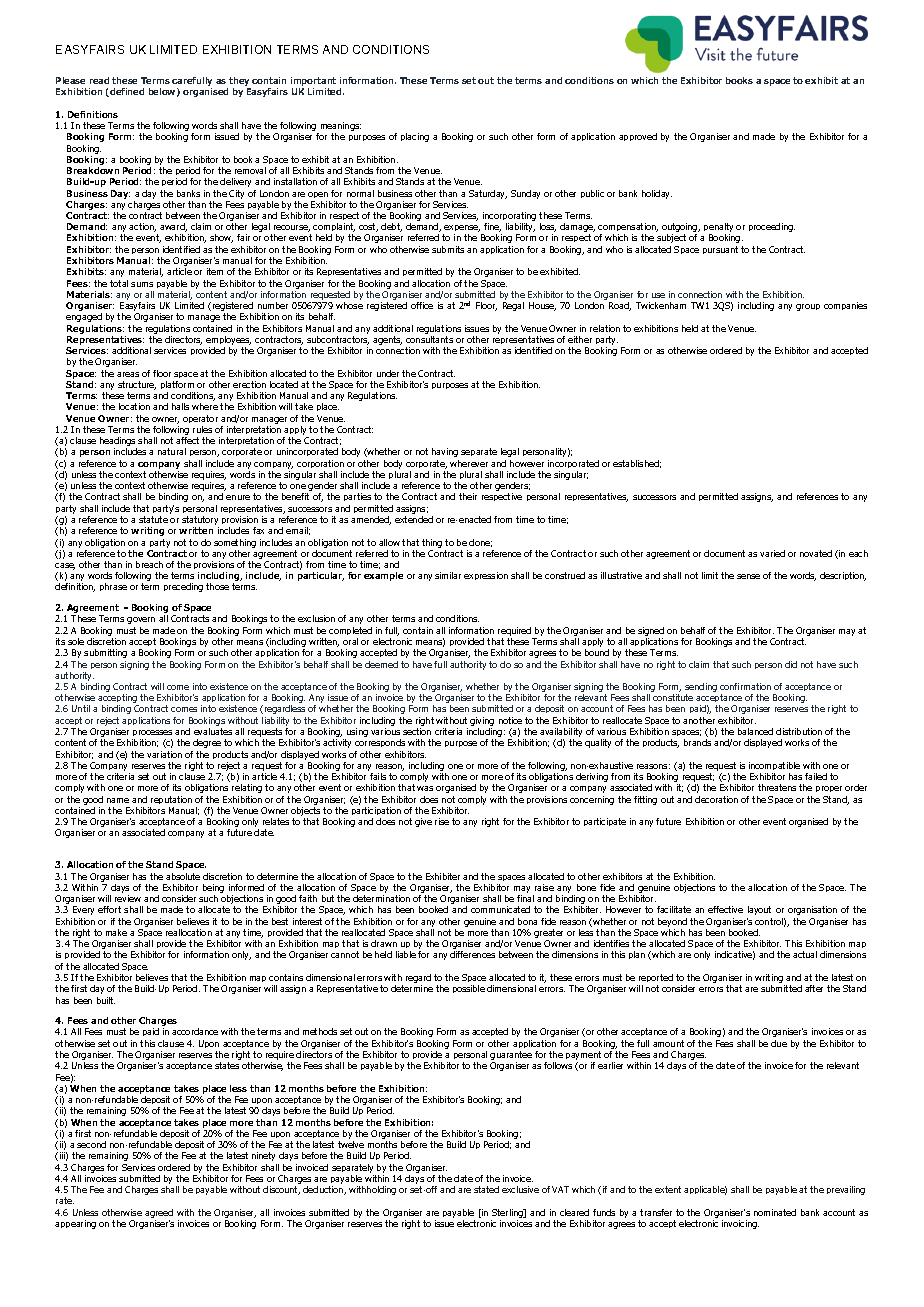 The image size is (924, 1307). Describe the element at coordinates (159, 1215) in the screenshot. I see `agreed` at that location.
